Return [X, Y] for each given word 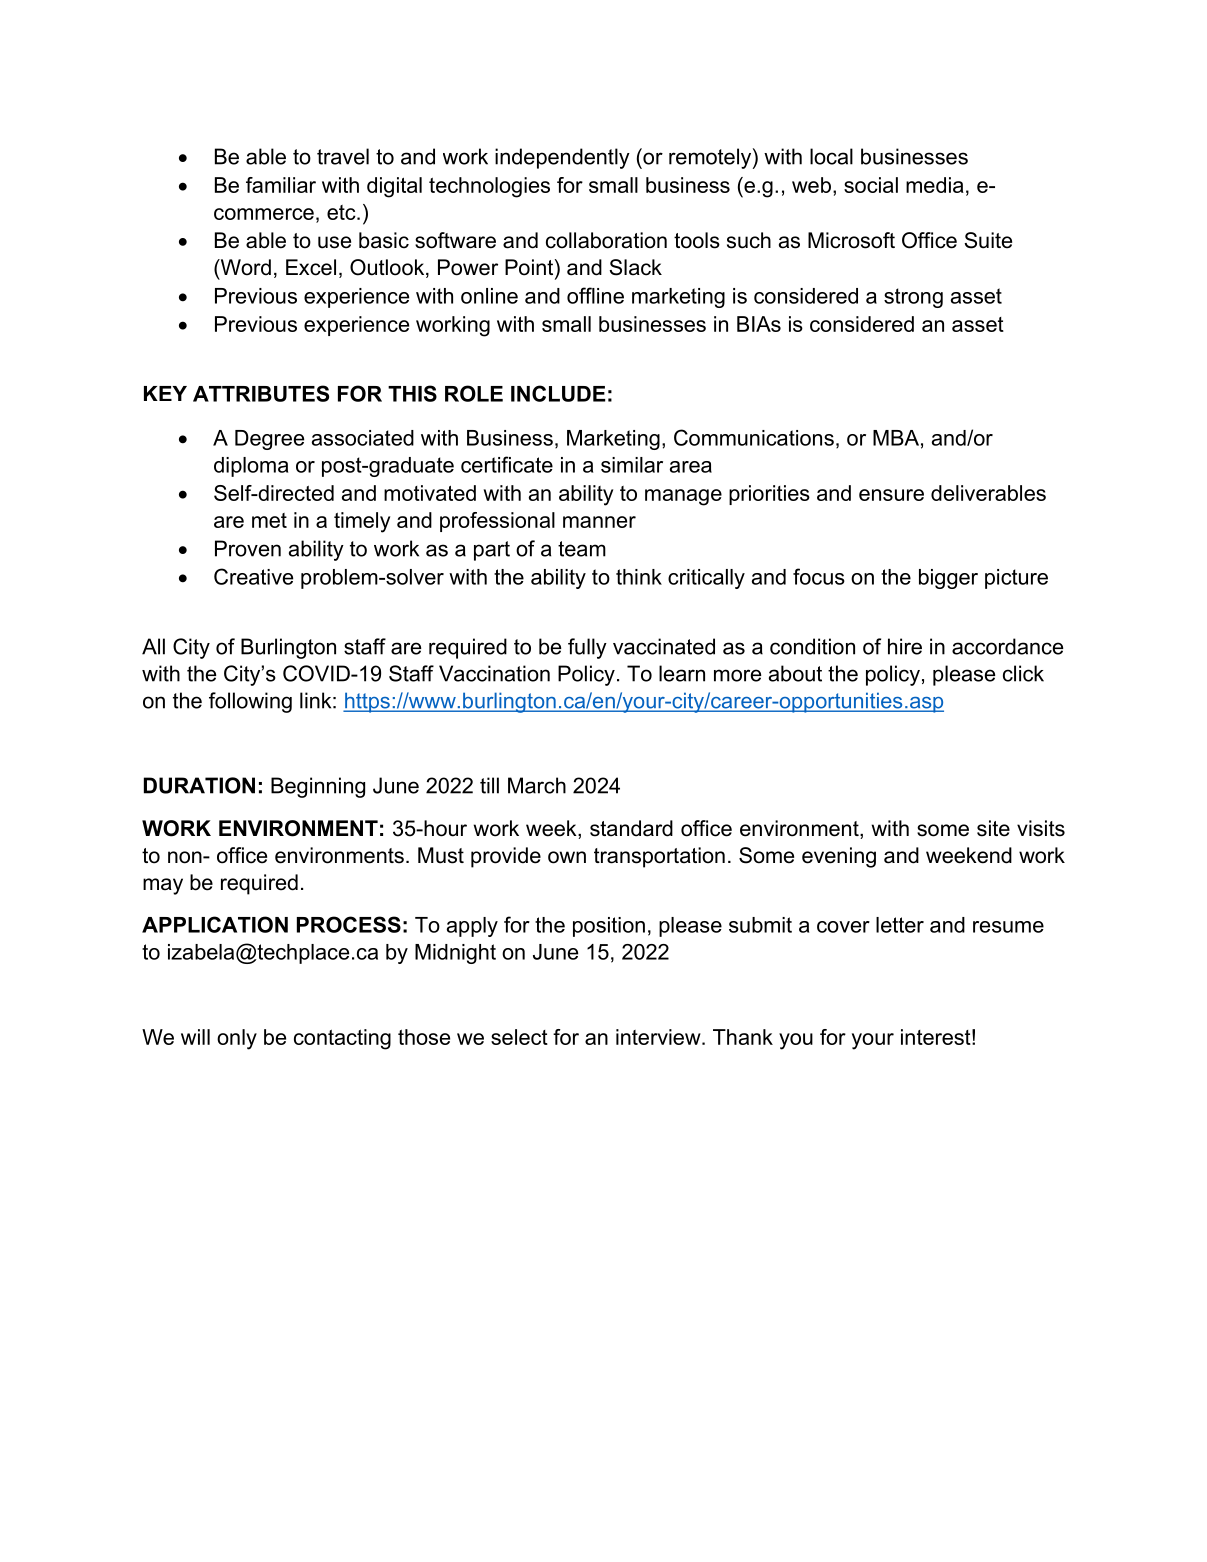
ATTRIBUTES [261, 393]
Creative [253, 576]
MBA [896, 438]
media [935, 185]
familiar [281, 185]
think [639, 577]
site [993, 828]
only [237, 1039]
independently [562, 158]
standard [631, 828]
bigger [948, 579]
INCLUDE [558, 393]
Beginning [318, 787]
